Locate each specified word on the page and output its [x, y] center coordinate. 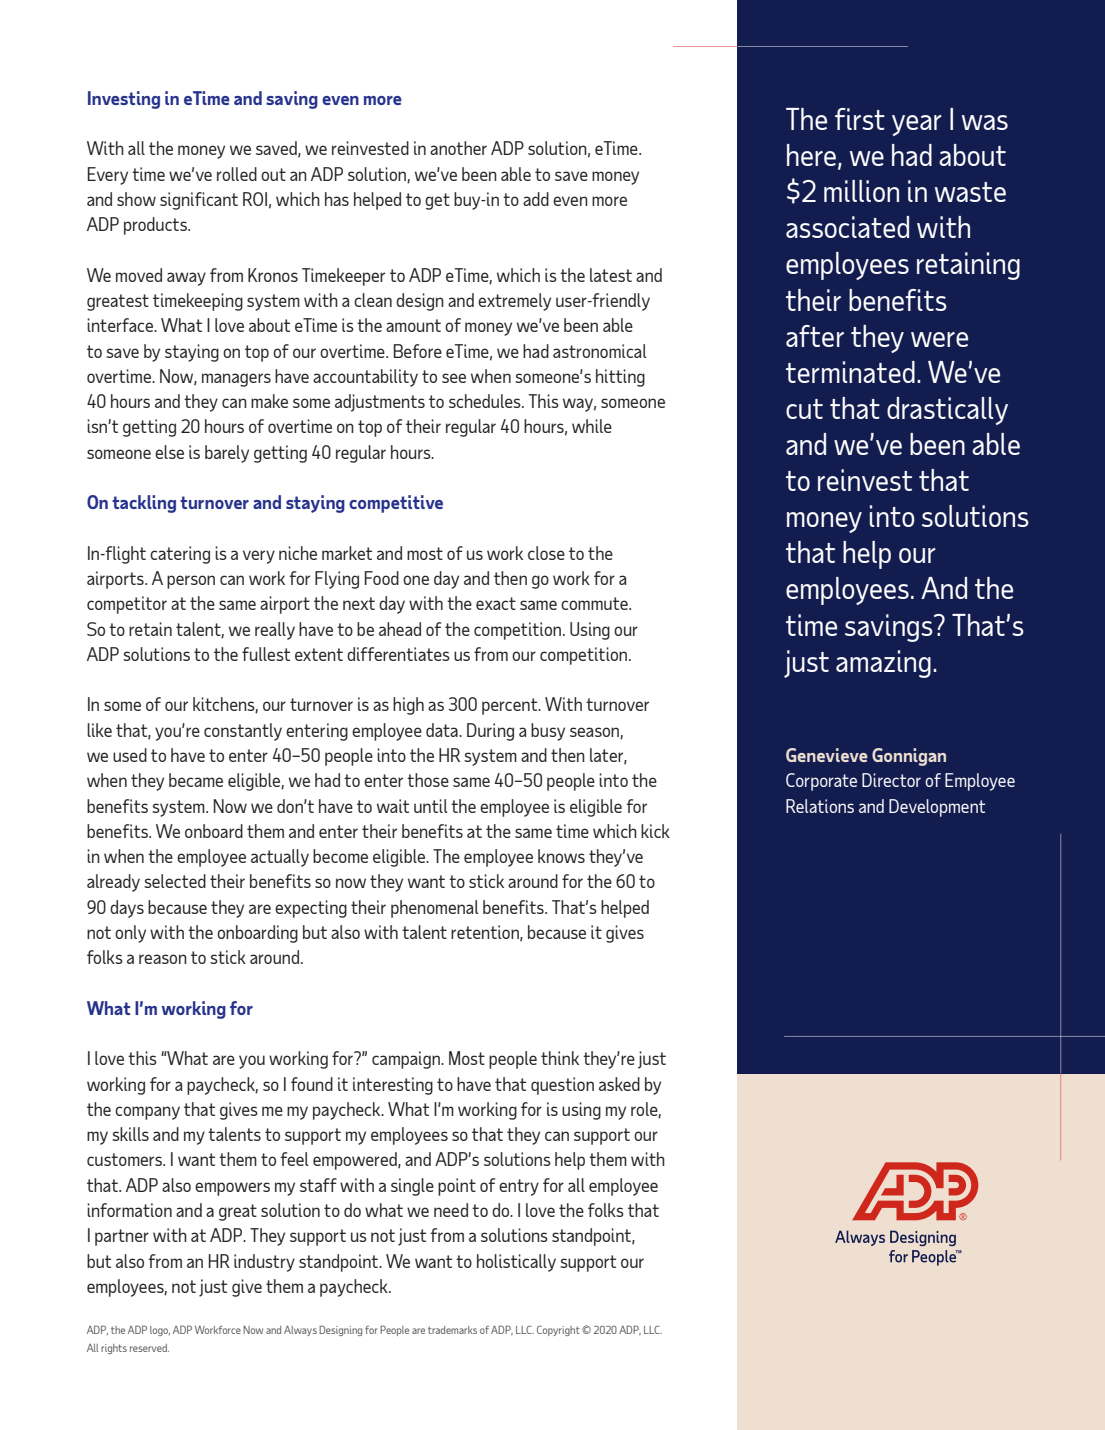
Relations [820, 806]
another [458, 148]
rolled [237, 174]
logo [160, 1331]
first [860, 119]
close [546, 553]
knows [561, 856]
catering [180, 555]
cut [804, 409]
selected [175, 881]
